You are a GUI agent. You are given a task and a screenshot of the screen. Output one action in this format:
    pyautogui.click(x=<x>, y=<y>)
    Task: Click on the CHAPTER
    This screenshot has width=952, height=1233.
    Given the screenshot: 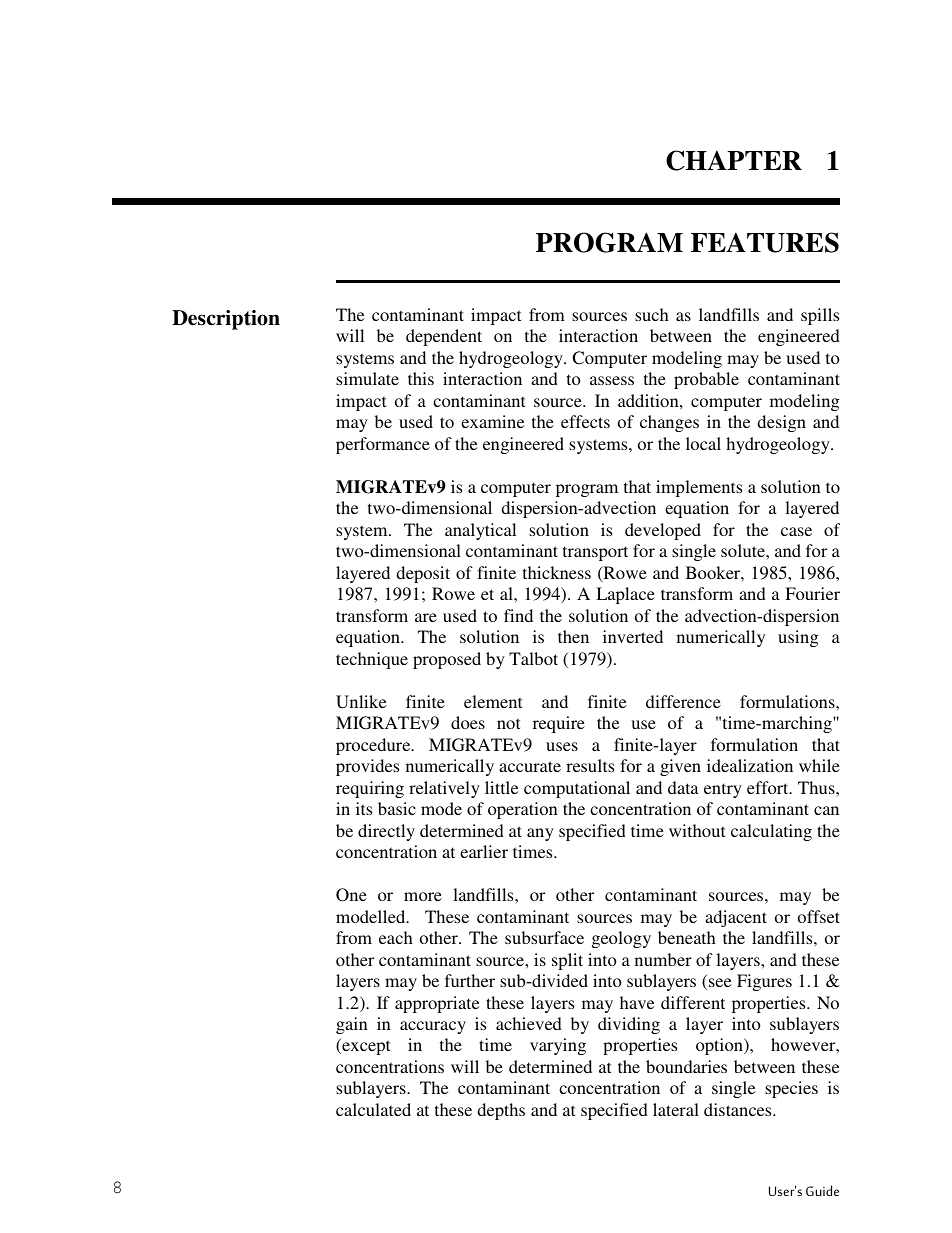 What is the action you would take?
    pyautogui.click(x=734, y=160)
